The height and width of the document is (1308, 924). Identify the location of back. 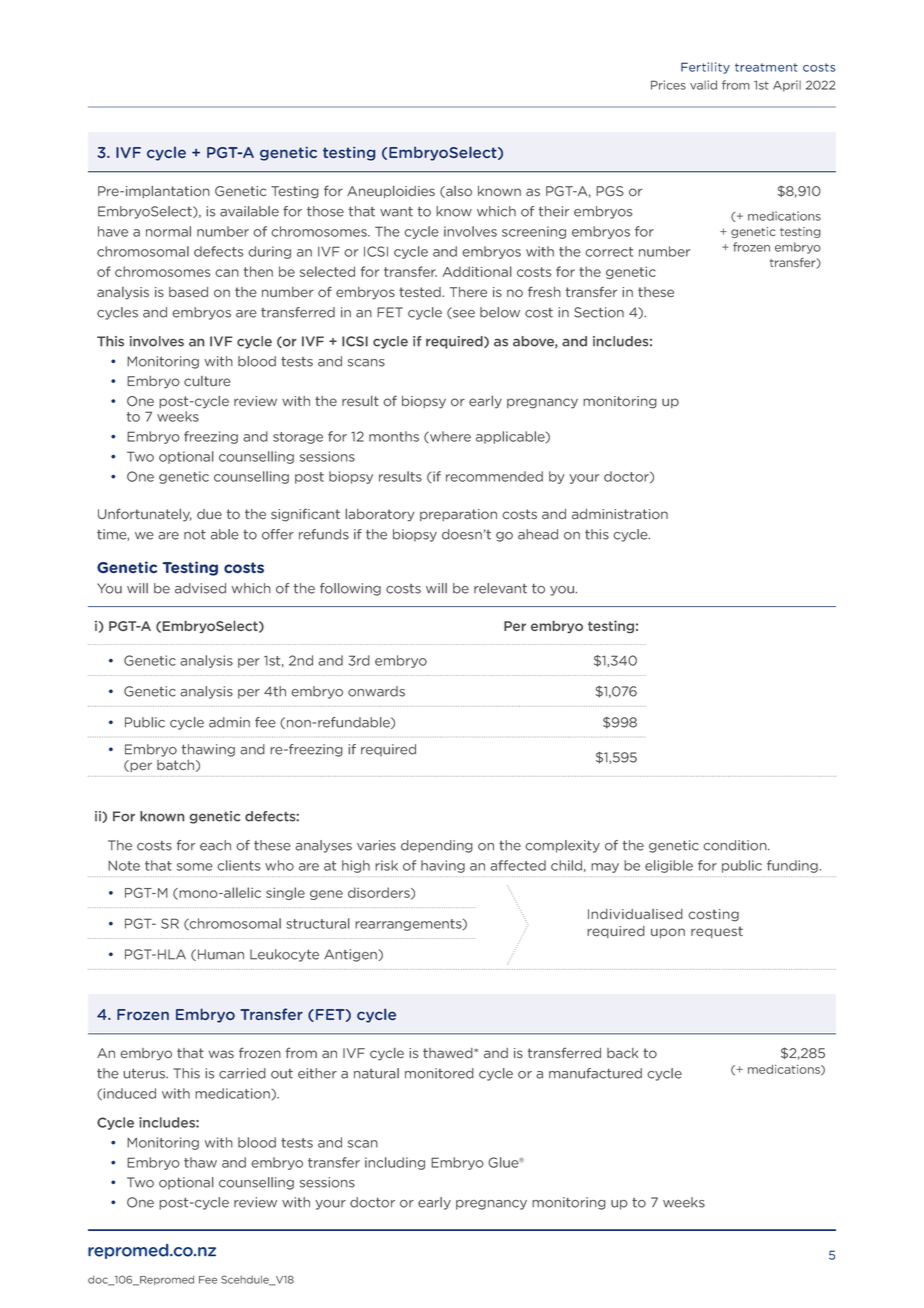
(622, 1053).
